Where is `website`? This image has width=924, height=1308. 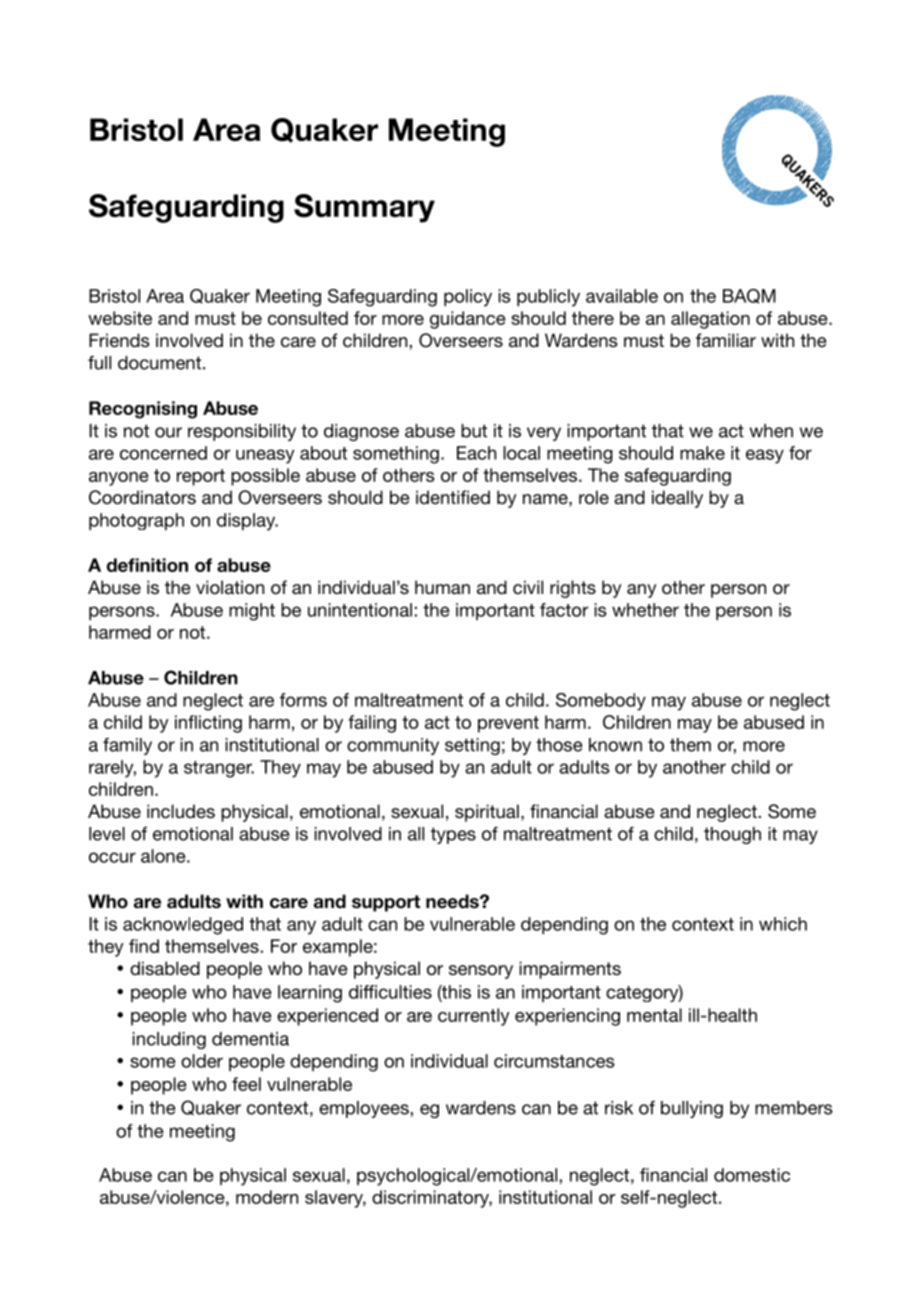 website is located at coordinates (120, 318).
